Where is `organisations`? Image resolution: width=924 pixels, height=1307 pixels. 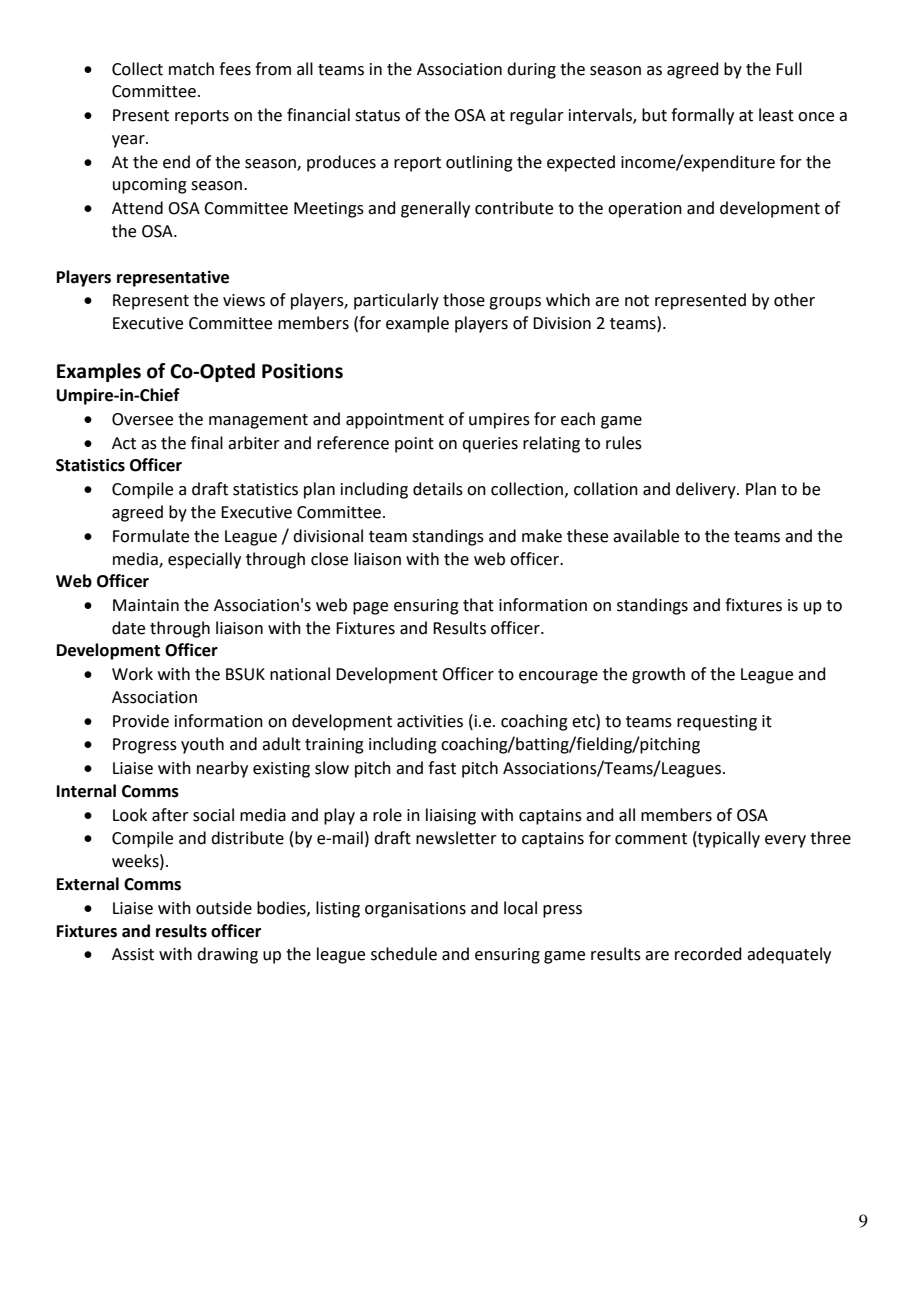
organisations is located at coordinates (415, 910).
